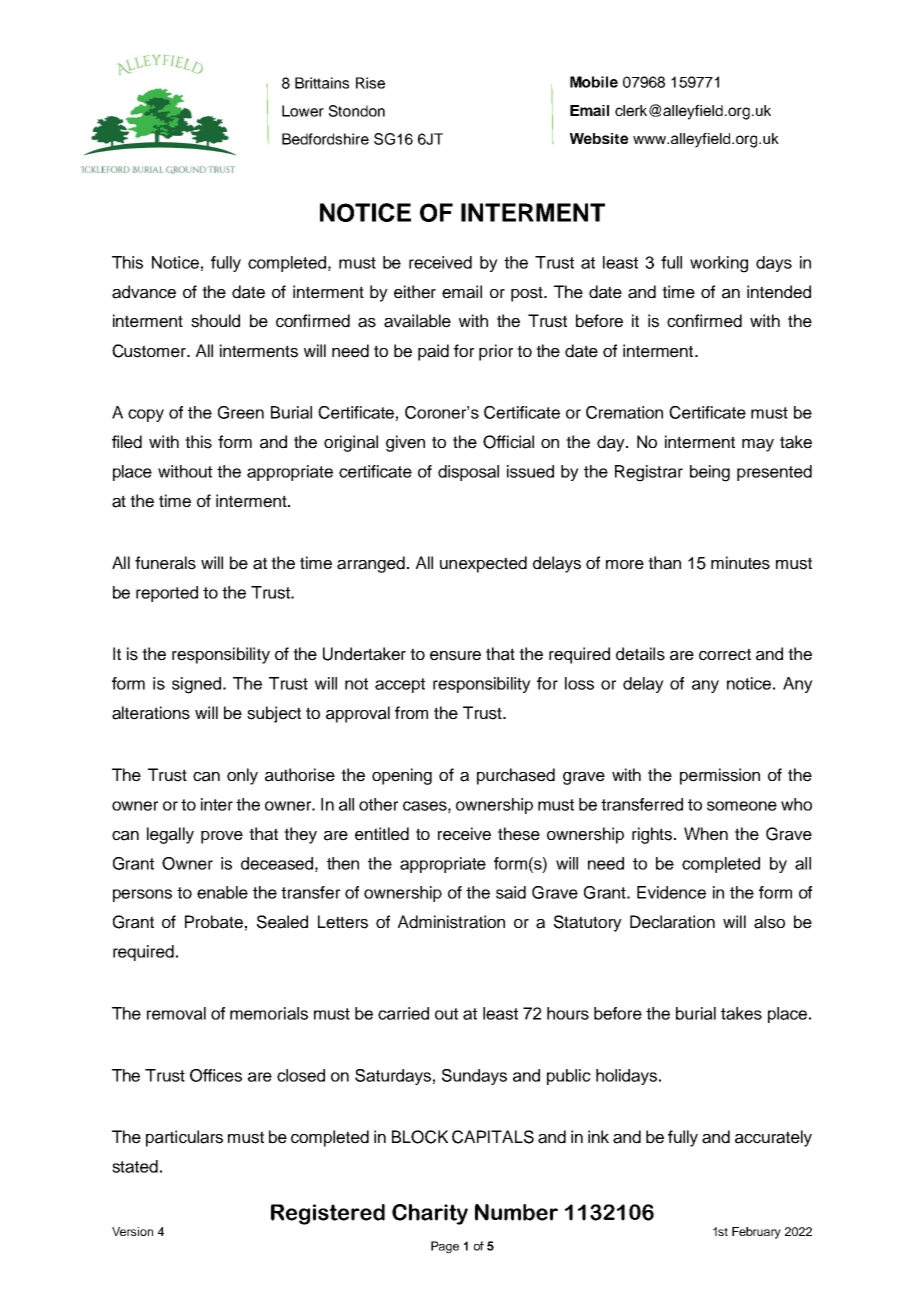 The width and height of the screenshot is (924, 1308). What do you see at coordinates (594, 82) in the screenshot?
I see `Mobile` at bounding box center [594, 82].
